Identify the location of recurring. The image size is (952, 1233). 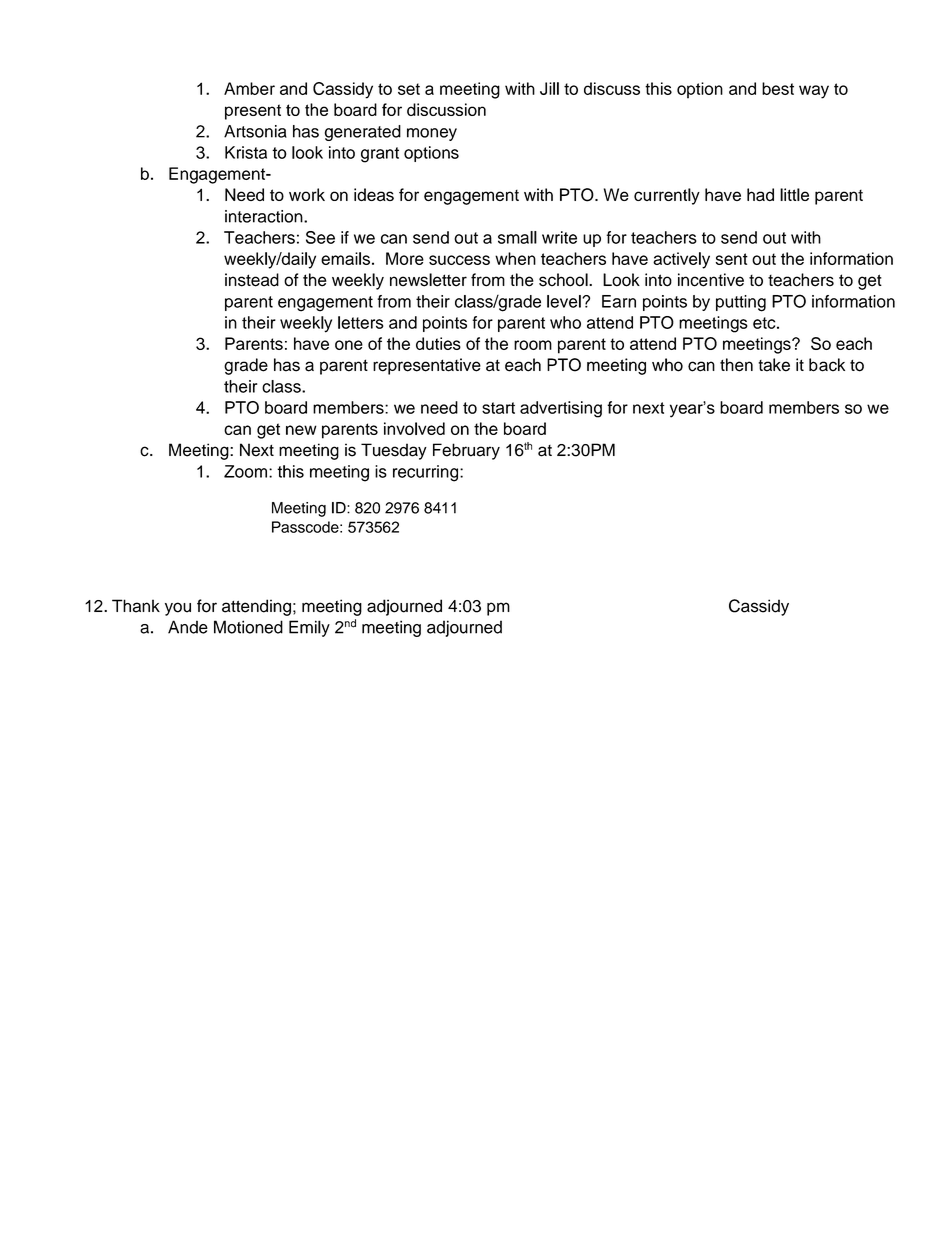
(427, 473).
